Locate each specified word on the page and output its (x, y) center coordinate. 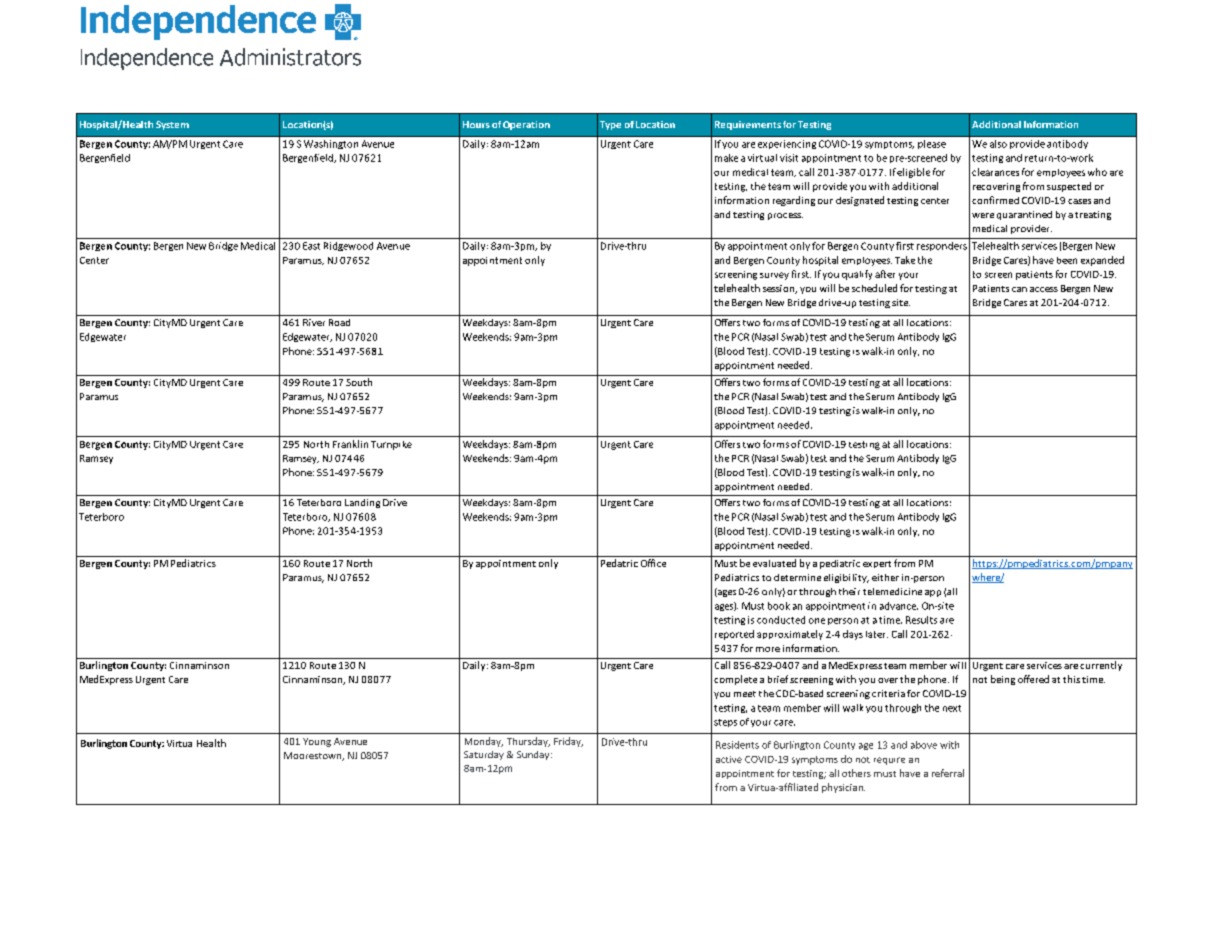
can (1019, 289)
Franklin (350, 444)
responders (942, 246)
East (311, 246)
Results (921, 620)
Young (317, 742)
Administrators (290, 57)
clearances (995, 172)
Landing (362, 503)
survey (774, 276)
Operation (526, 125)
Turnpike (391, 445)
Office (653, 563)
